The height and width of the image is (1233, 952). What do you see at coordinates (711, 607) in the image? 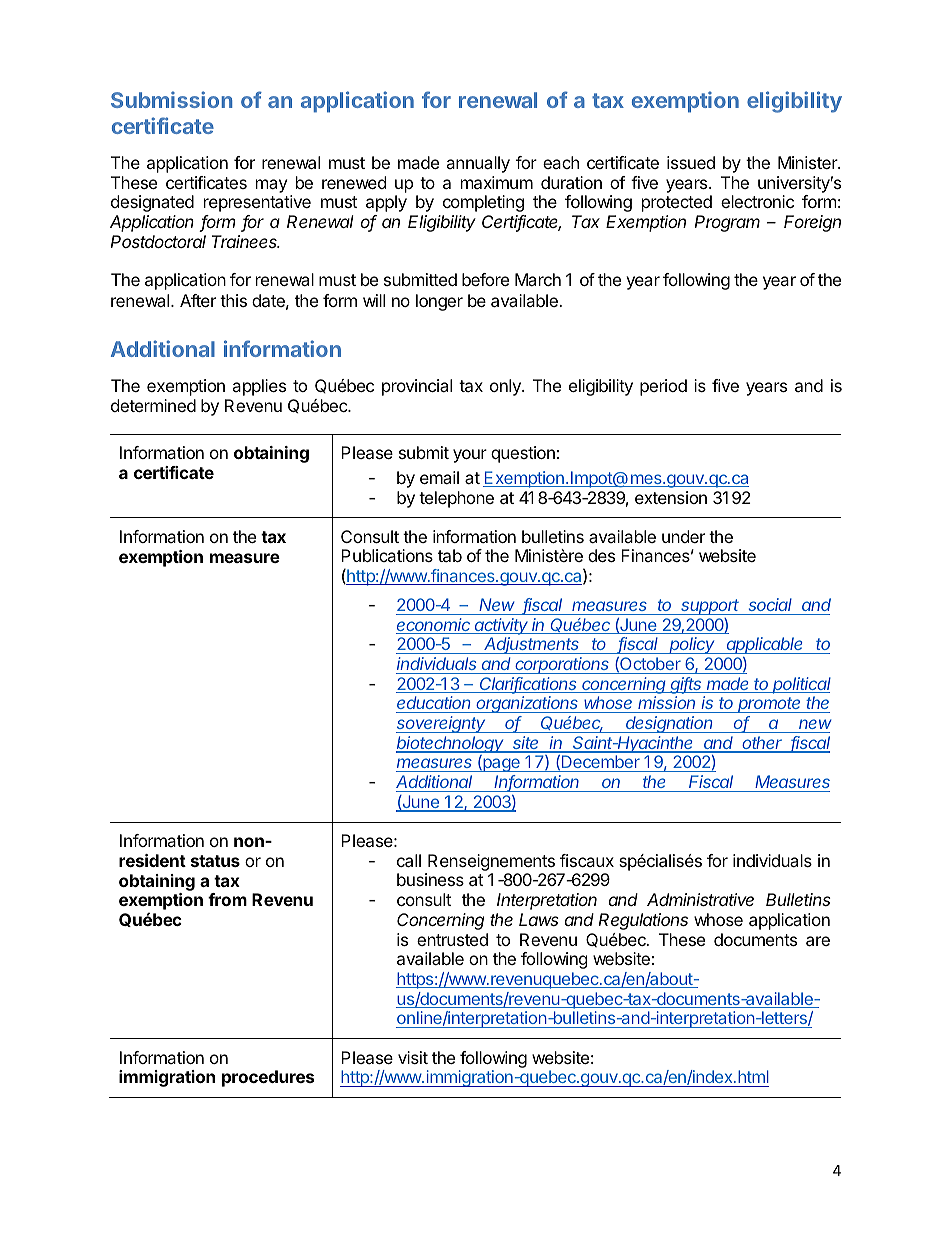
I see `support` at bounding box center [711, 607].
